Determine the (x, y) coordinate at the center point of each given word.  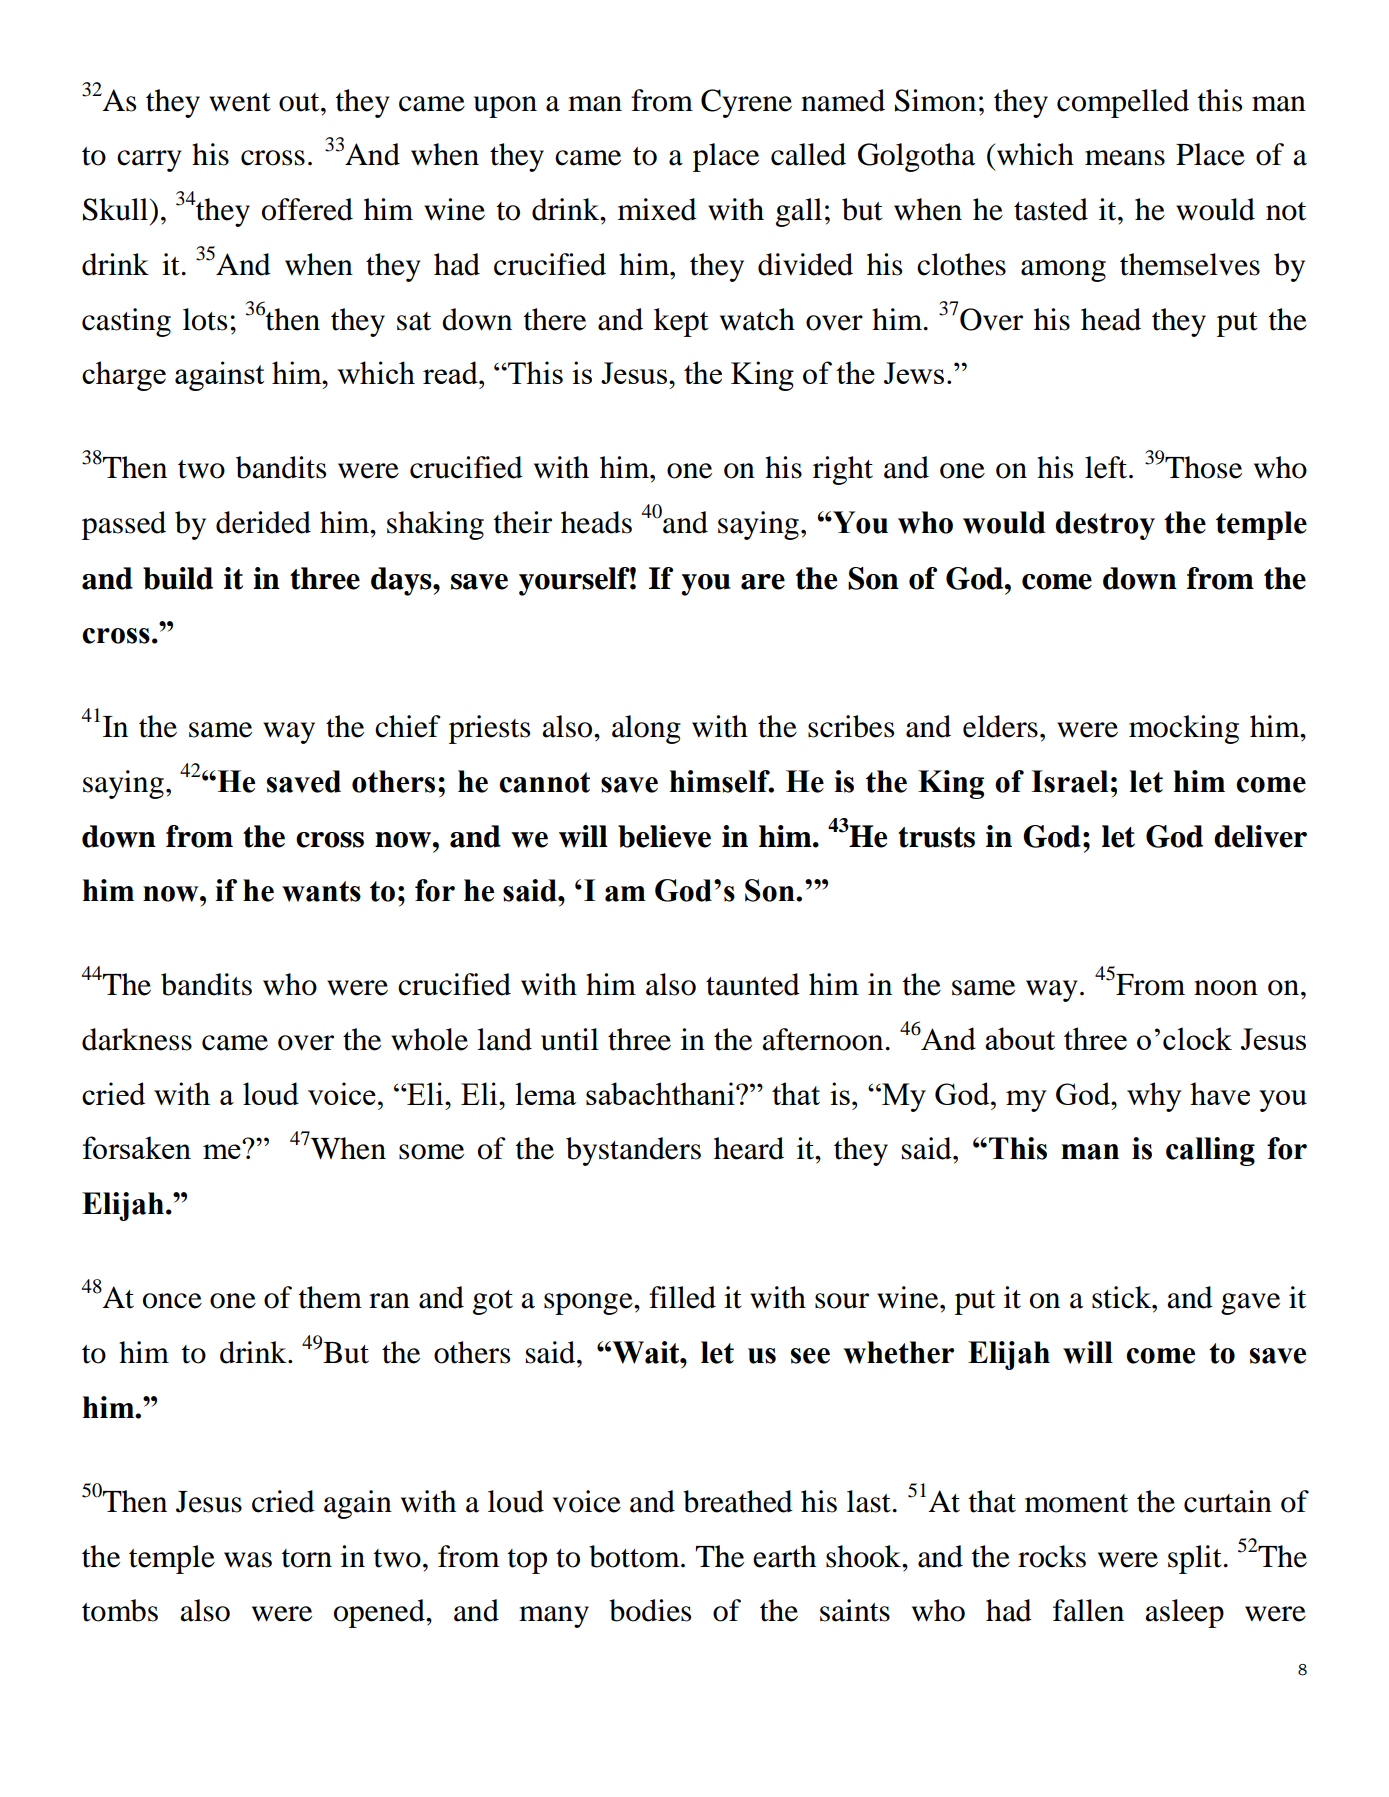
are (763, 582)
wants (321, 891)
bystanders (633, 1151)
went (240, 102)
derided (263, 522)
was (248, 1560)
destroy (1105, 525)
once (172, 1301)
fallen (1088, 1610)
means (1125, 158)
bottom (635, 1556)
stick (1123, 1297)
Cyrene (746, 103)
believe (664, 836)
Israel (1069, 781)
